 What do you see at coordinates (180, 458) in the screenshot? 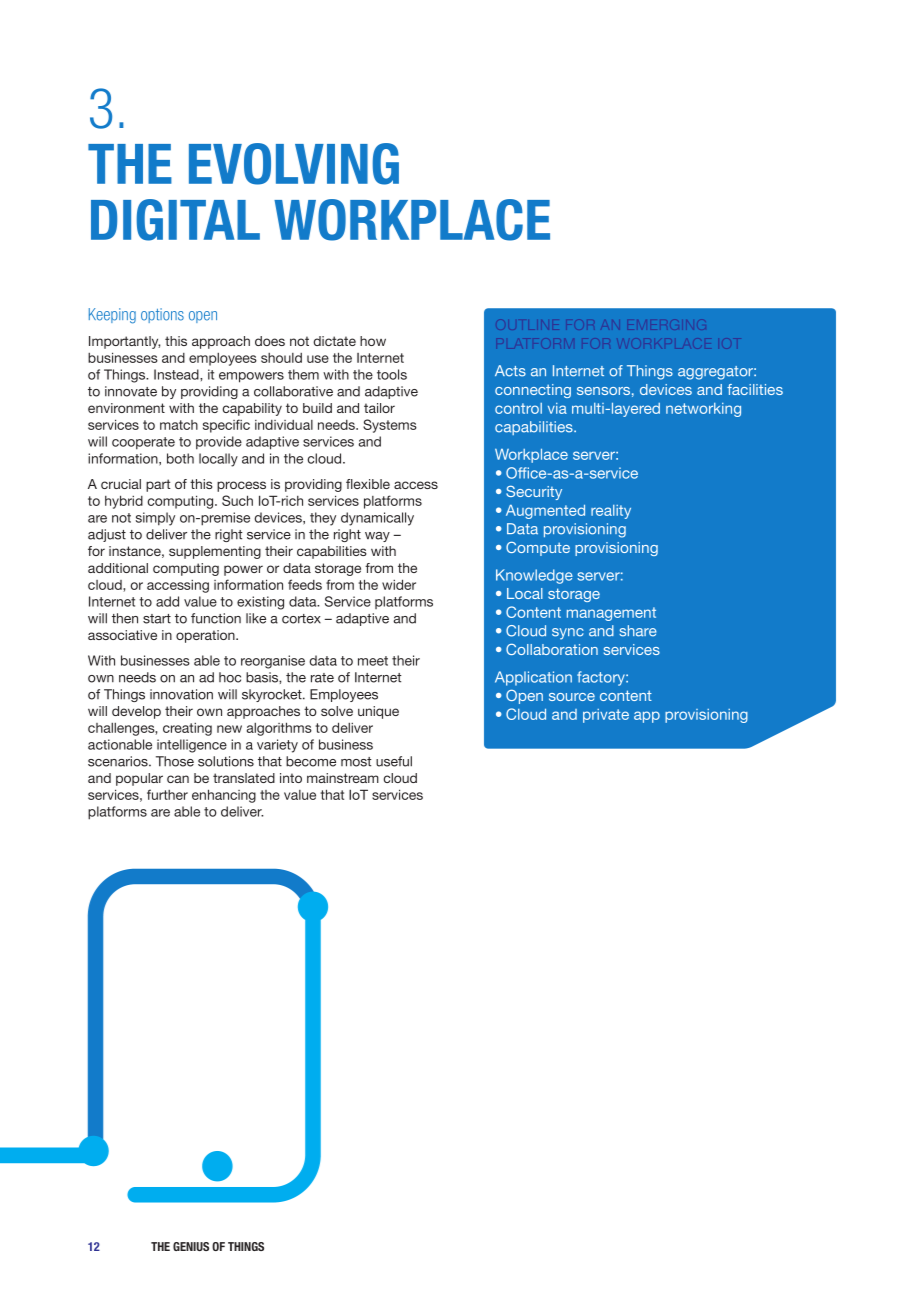
I see `both` at bounding box center [180, 458].
